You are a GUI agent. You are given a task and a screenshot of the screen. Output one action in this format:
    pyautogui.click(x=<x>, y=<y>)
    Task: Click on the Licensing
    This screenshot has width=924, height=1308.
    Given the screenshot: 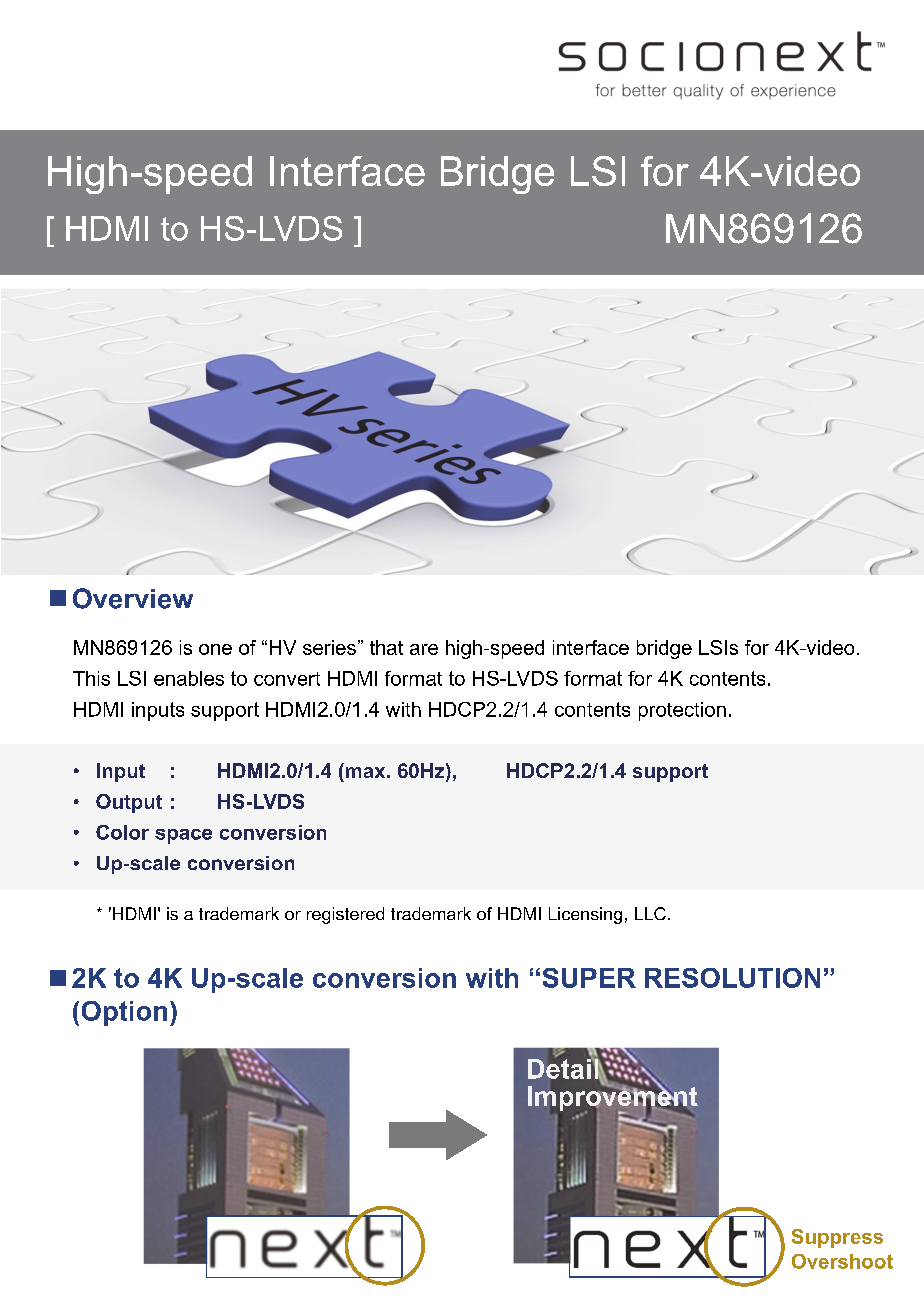 What is the action you would take?
    pyautogui.click(x=585, y=915)
